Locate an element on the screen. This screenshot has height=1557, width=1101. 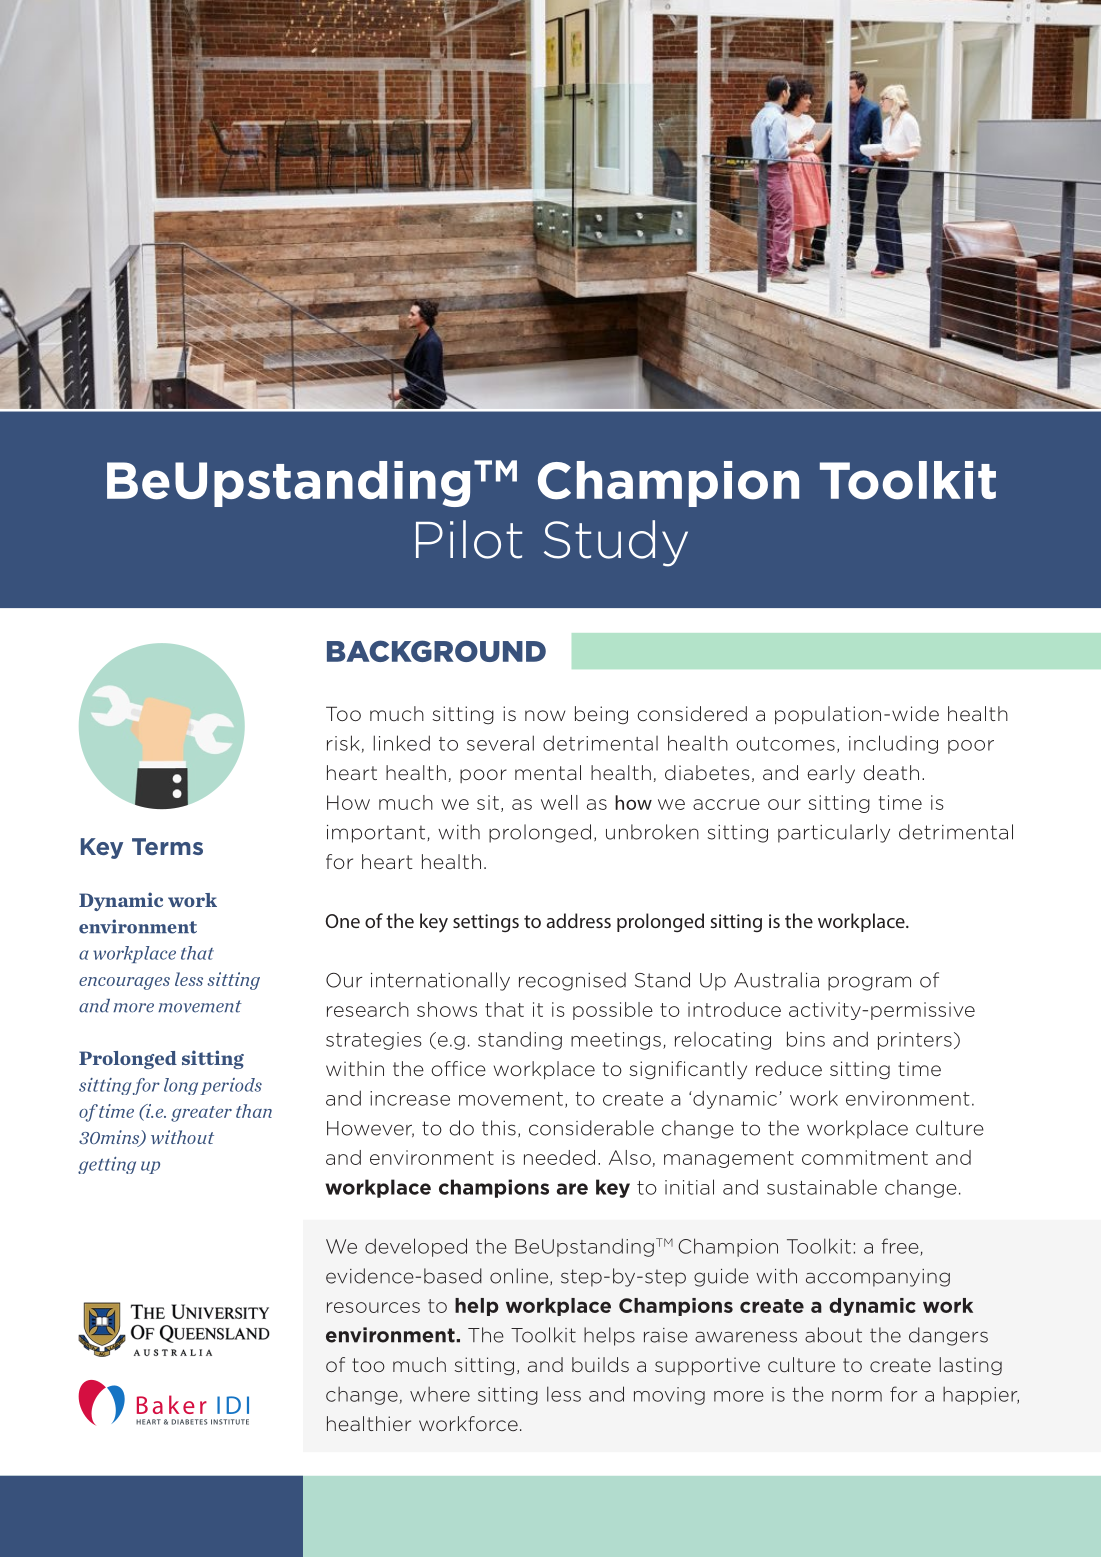
Pilot is located at coordinates (469, 539).
